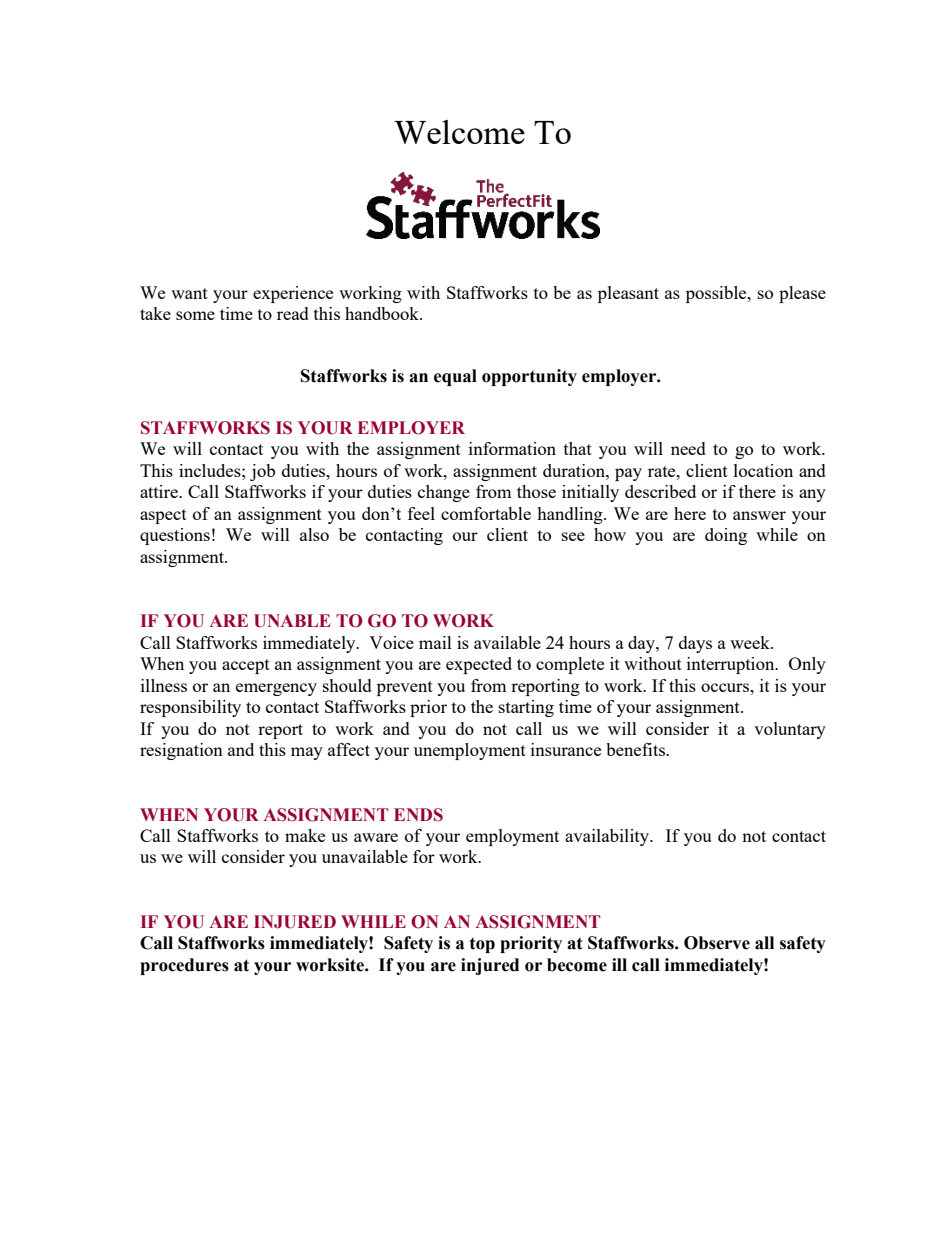 This page has width=952, height=1233. What do you see at coordinates (482, 945) in the page?
I see `top` at bounding box center [482, 945].
